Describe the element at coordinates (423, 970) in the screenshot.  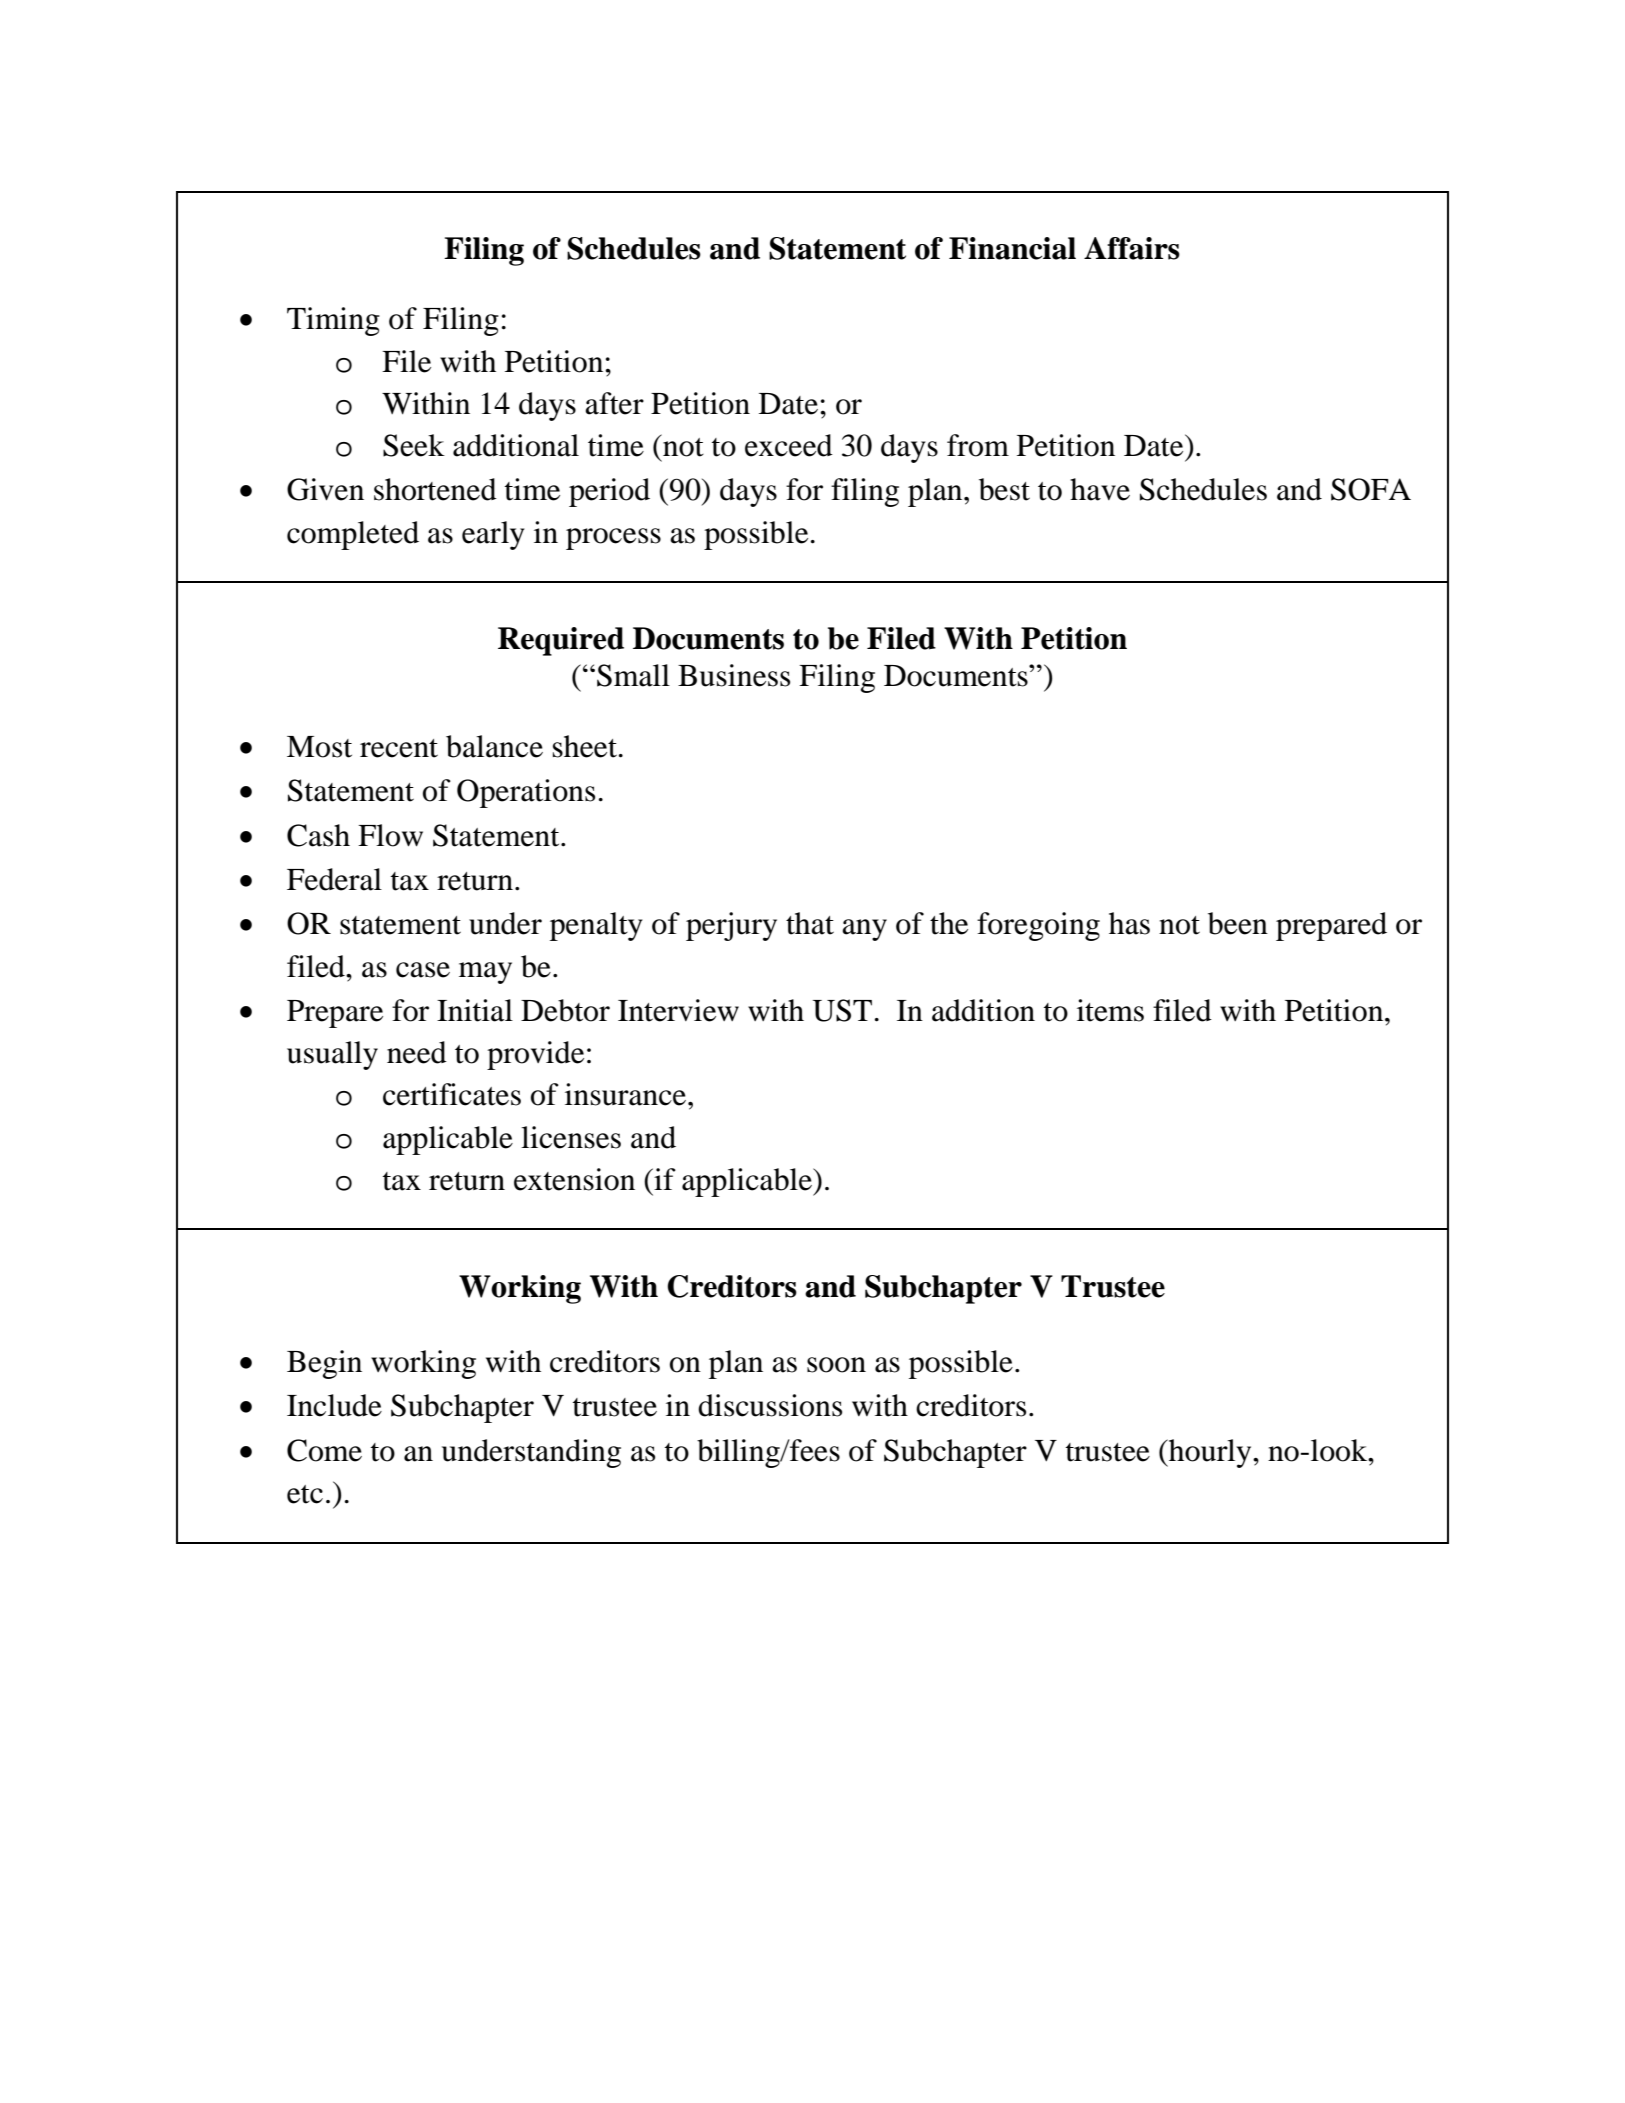
I see `case` at that location.
